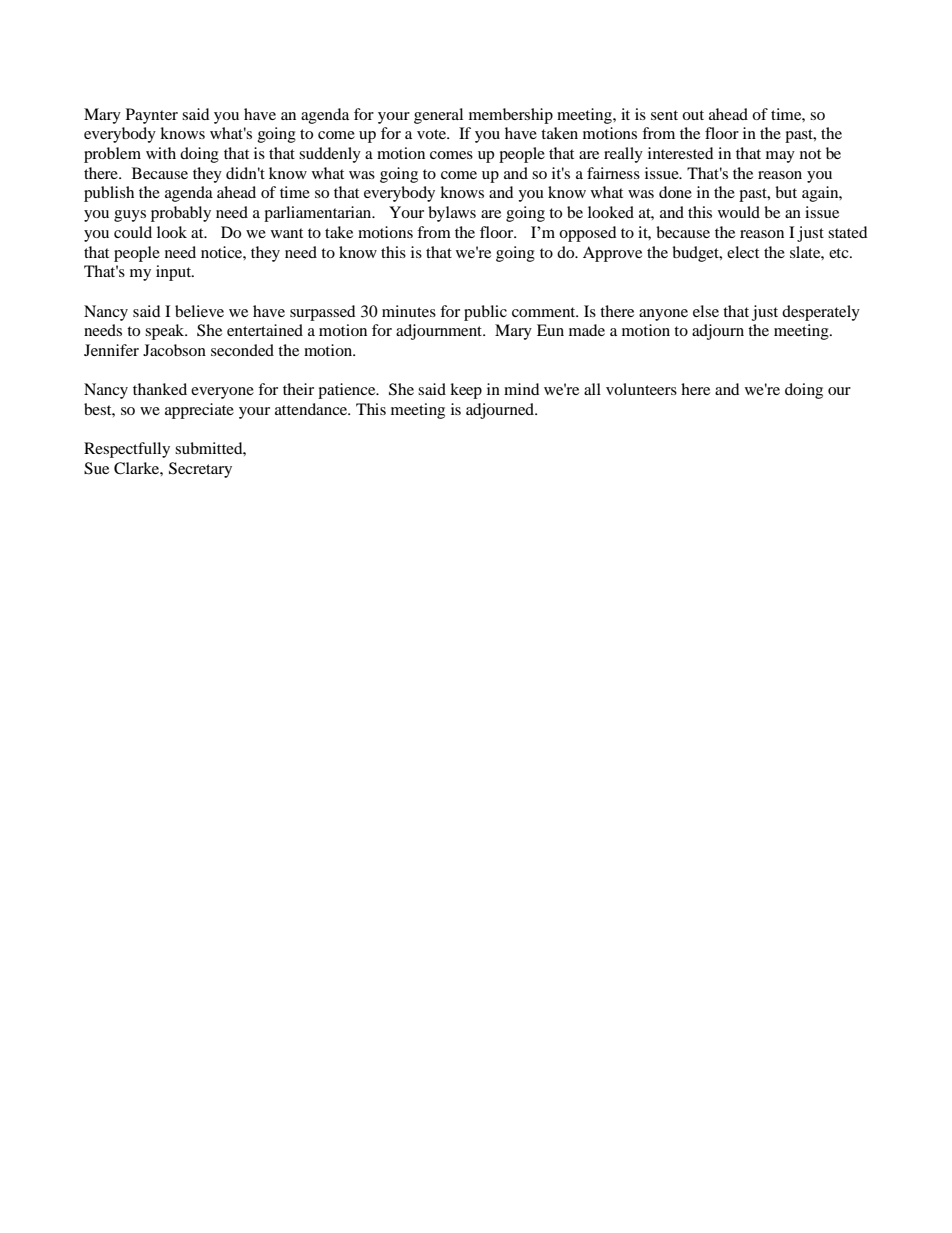 The height and width of the image is (1233, 952). What do you see at coordinates (641, 389) in the image?
I see `volunteers` at bounding box center [641, 389].
